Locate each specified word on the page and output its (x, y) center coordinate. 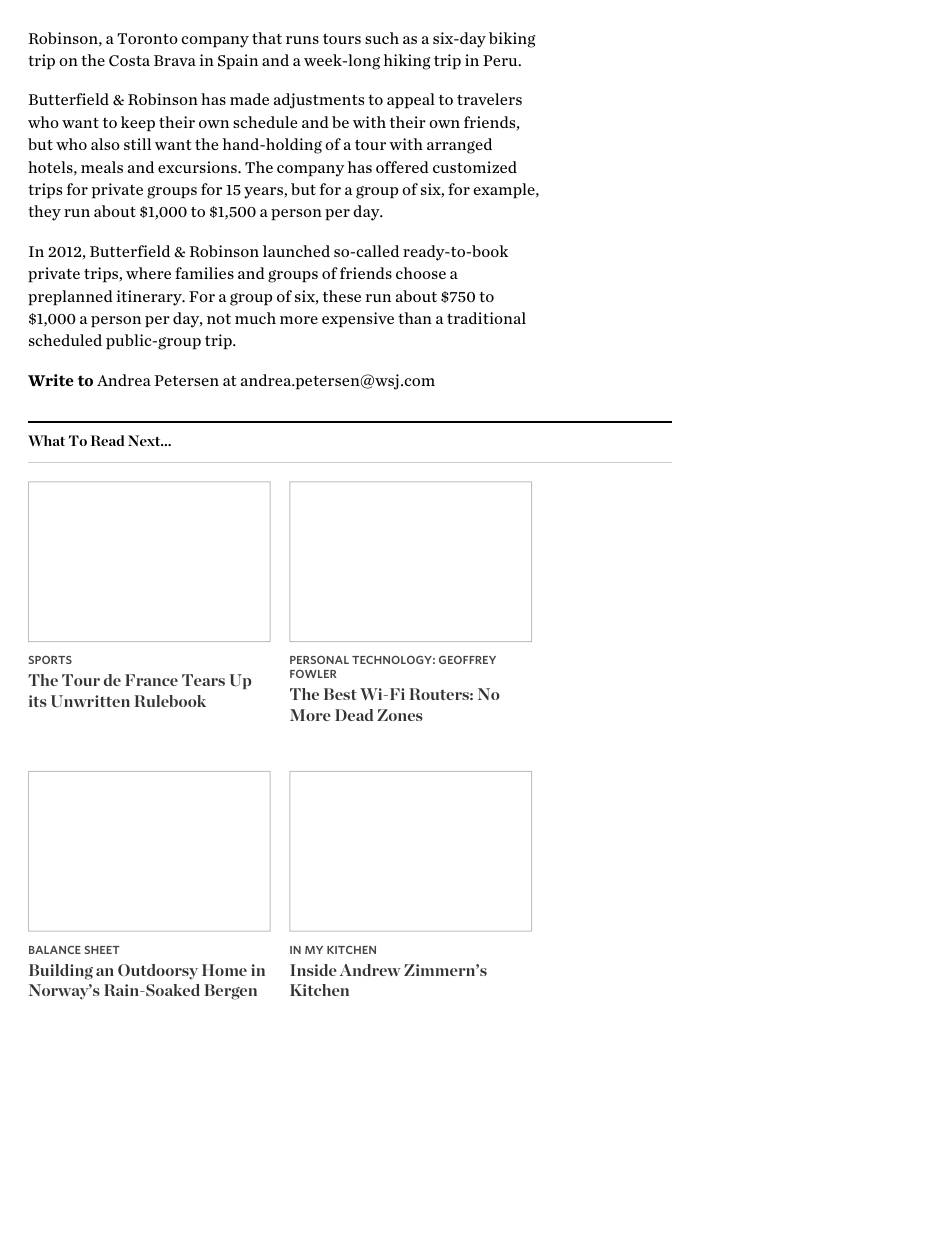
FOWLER (313, 674)
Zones (400, 715)
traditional (486, 318)
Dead (354, 715)
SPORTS (50, 660)
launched (296, 251)
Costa (129, 61)
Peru (501, 60)
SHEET (102, 950)
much (255, 318)
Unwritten (90, 701)
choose (421, 273)
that (267, 38)
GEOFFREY (467, 660)
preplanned (70, 298)
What (46, 440)
